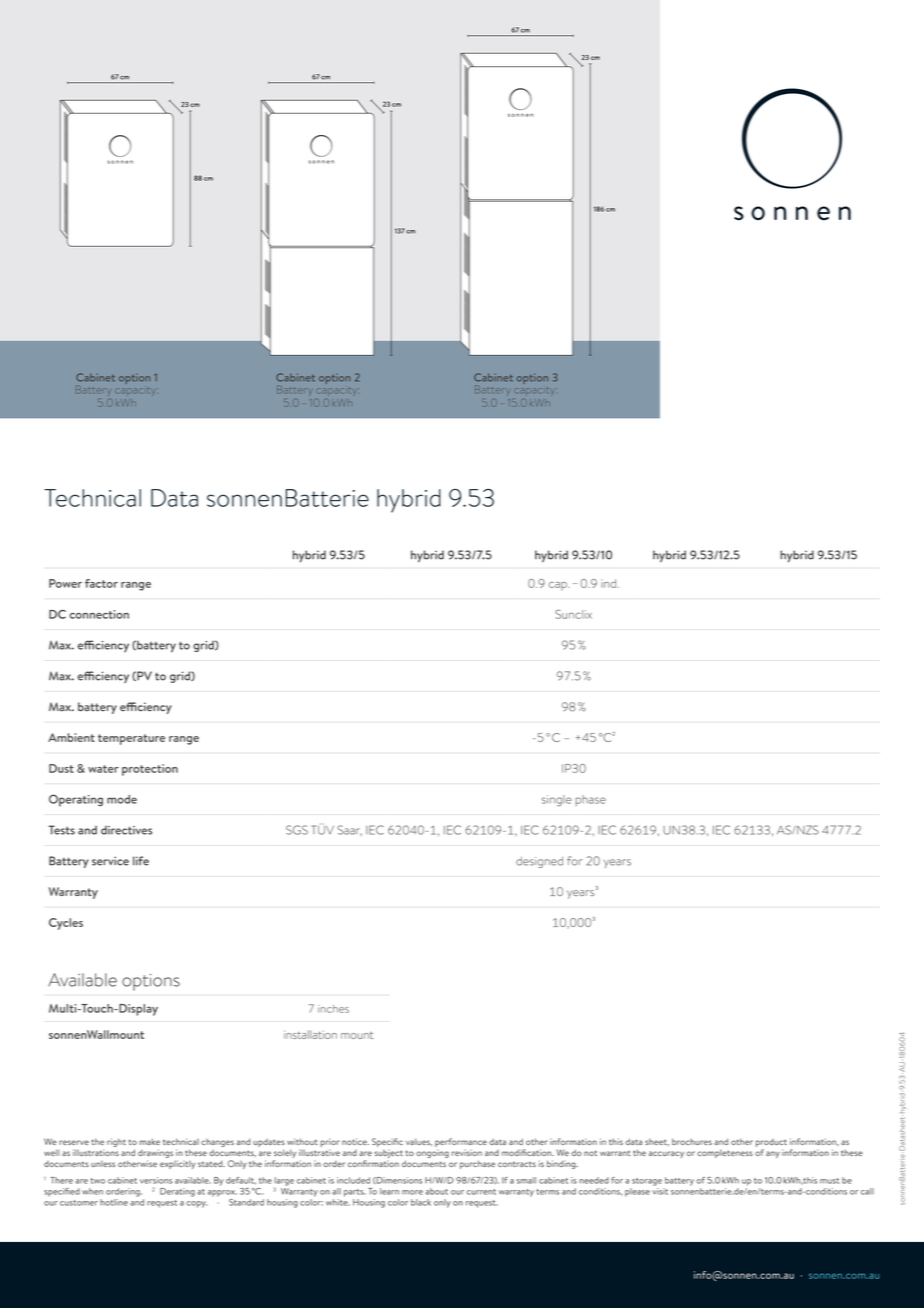  Describe the element at coordinates (591, 800) in the screenshot. I see `phase` at that location.
